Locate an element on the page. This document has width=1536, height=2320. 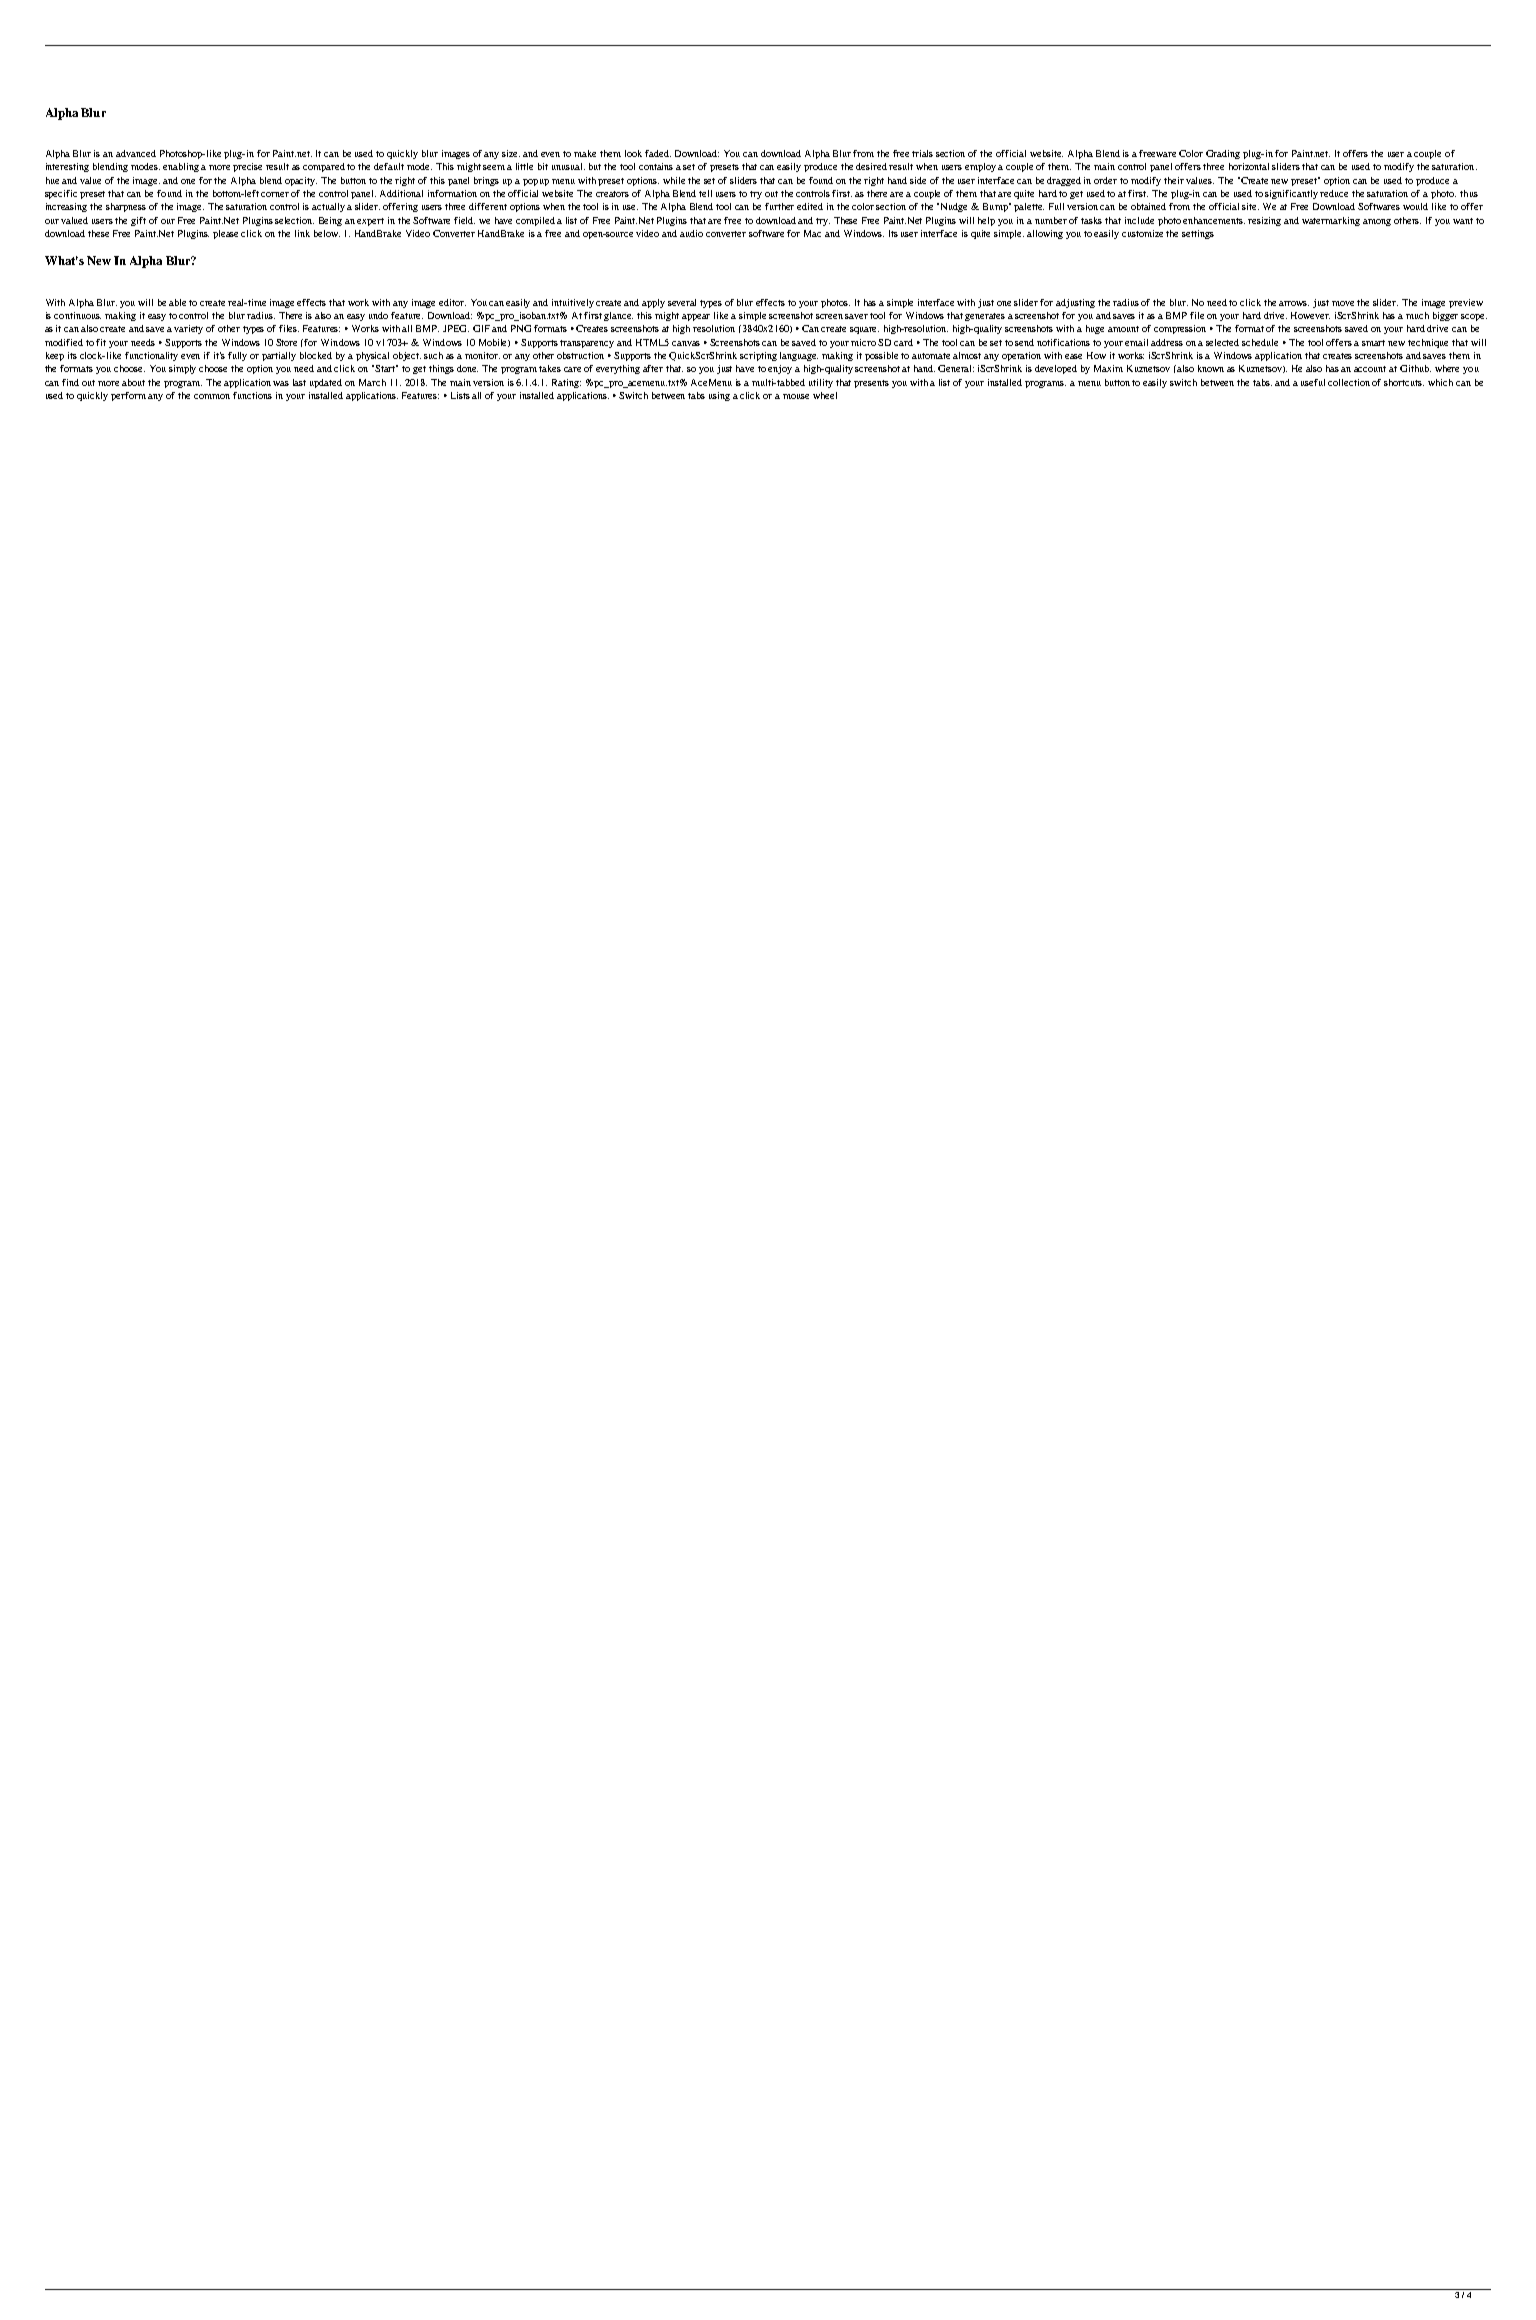
able is located at coordinates (177, 302).
